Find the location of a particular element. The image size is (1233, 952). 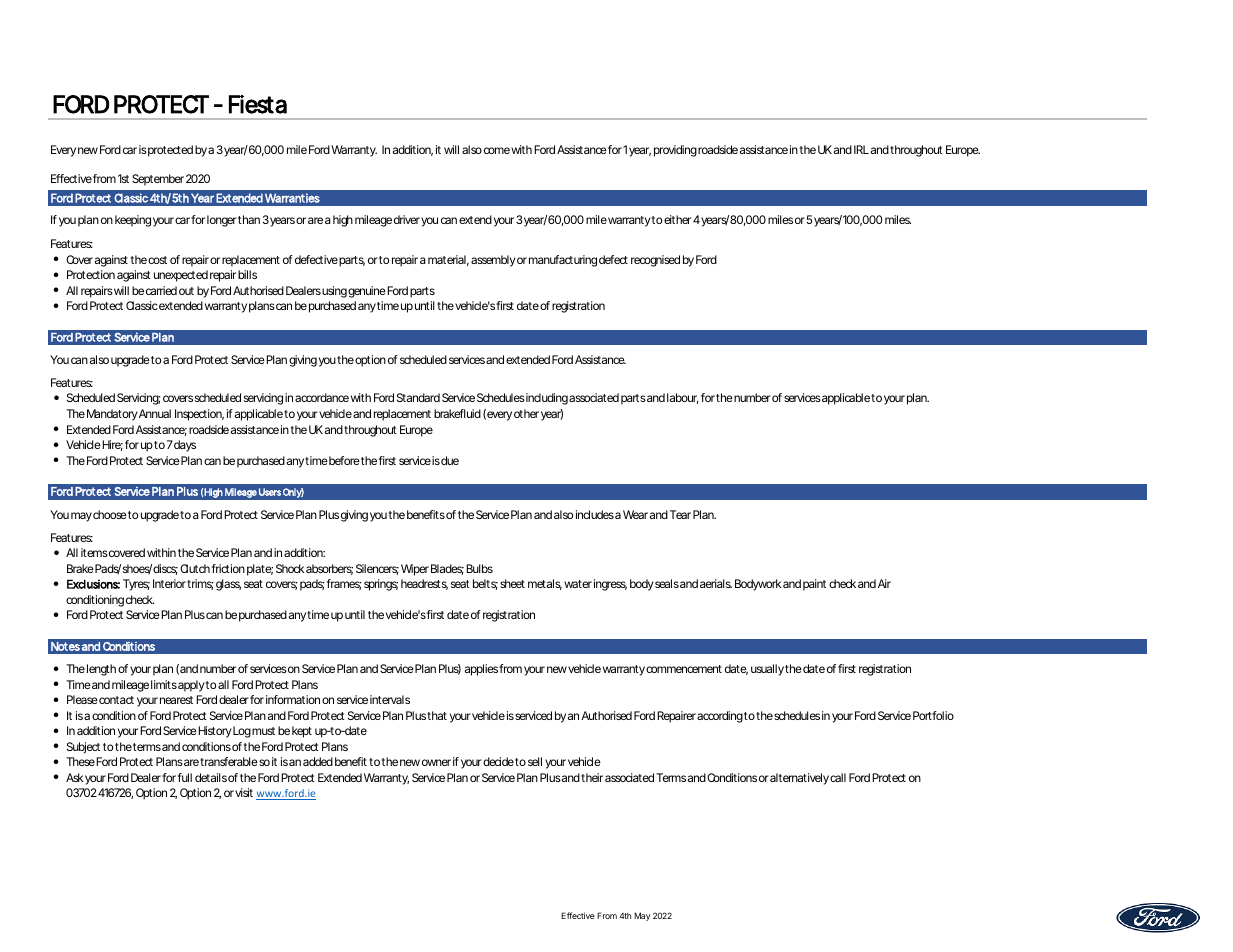

Clutch is located at coordinates (195, 568).
